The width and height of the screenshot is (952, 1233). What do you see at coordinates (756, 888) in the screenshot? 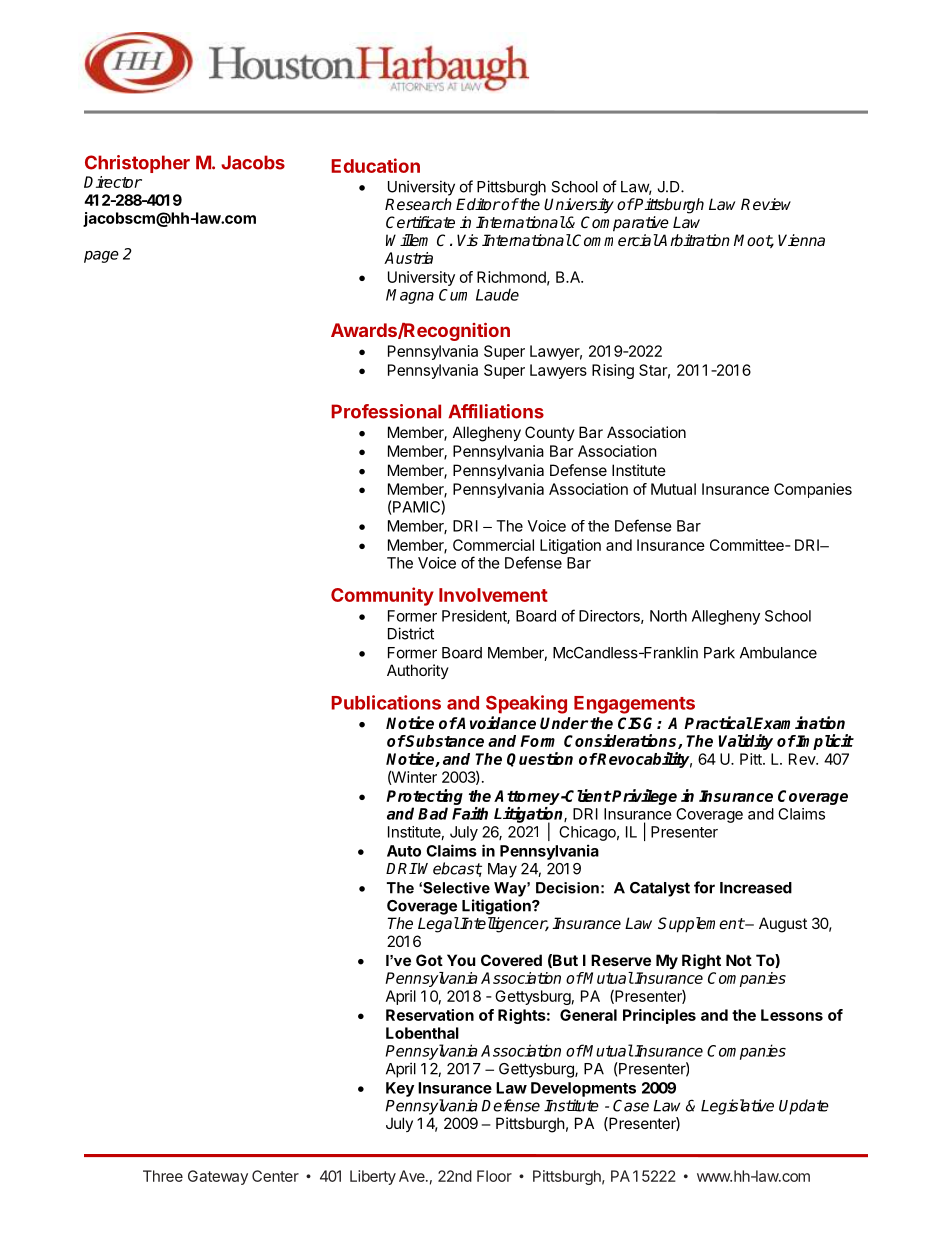
I see `Increased` at bounding box center [756, 888].
